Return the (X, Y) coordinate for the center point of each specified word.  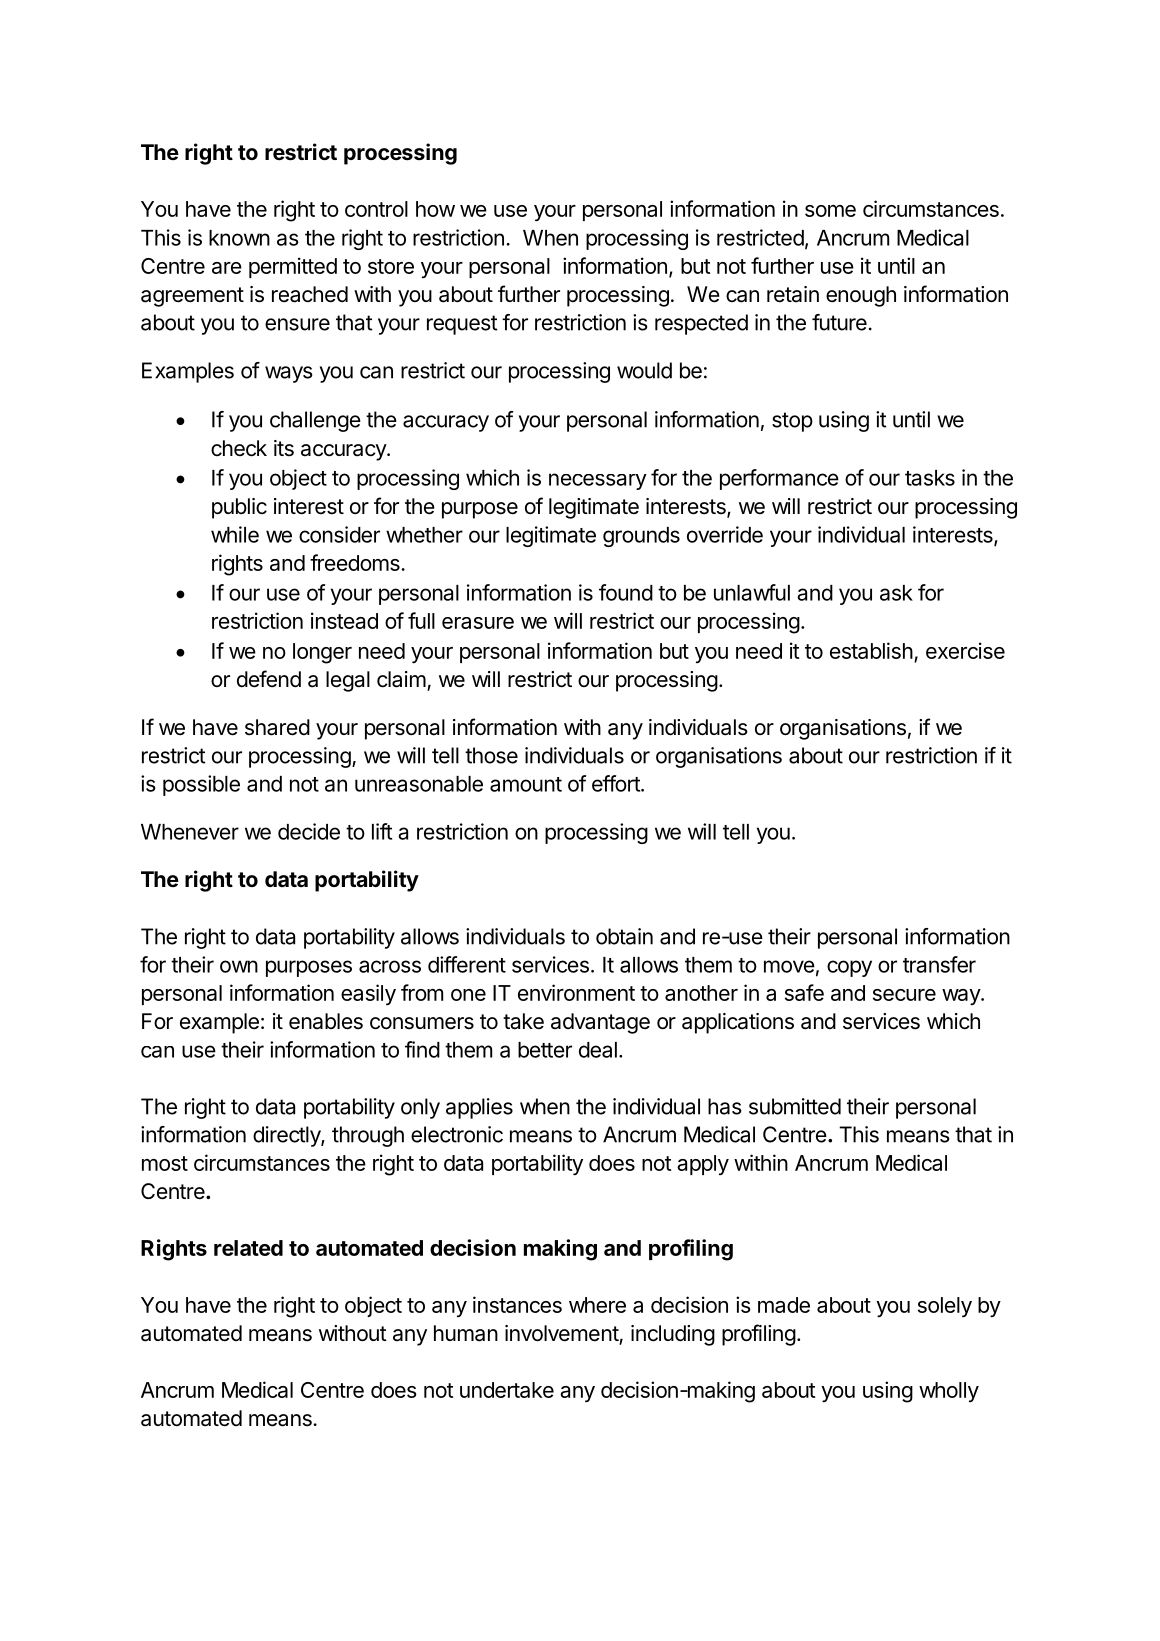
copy (849, 968)
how (435, 209)
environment (576, 992)
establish (871, 650)
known (239, 238)
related (248, 1248)
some (830, 211)
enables (326, 1021)
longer (322, 653)
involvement (562, 1334)
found (626, 592)
